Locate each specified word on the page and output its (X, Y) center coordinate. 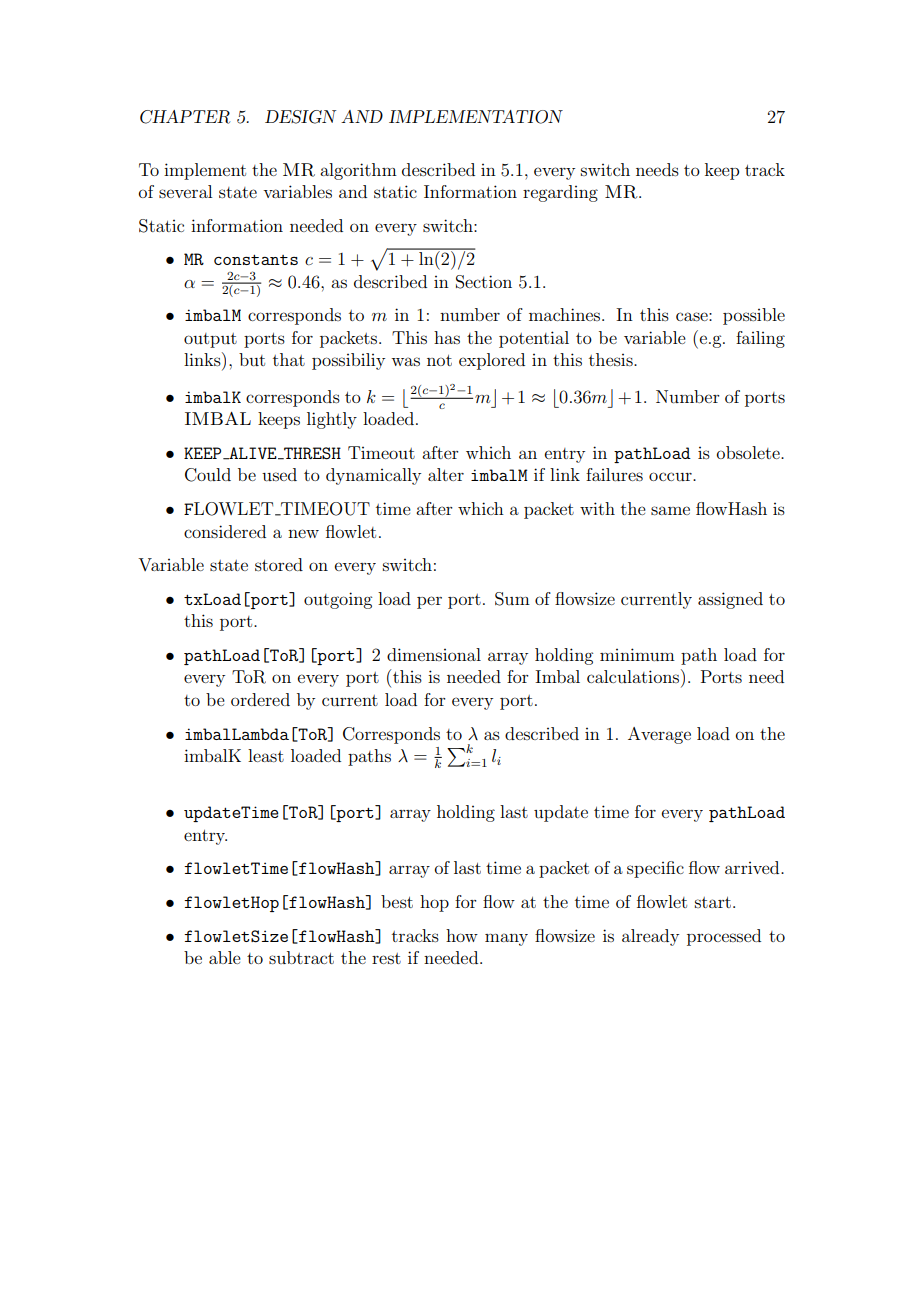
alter (446, 474)
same (670, 510)
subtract (301, 957)
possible (754, 316)
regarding (560, 193)
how (462, 935)
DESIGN (300, 117)
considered (225, 531)
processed (724, 937)
